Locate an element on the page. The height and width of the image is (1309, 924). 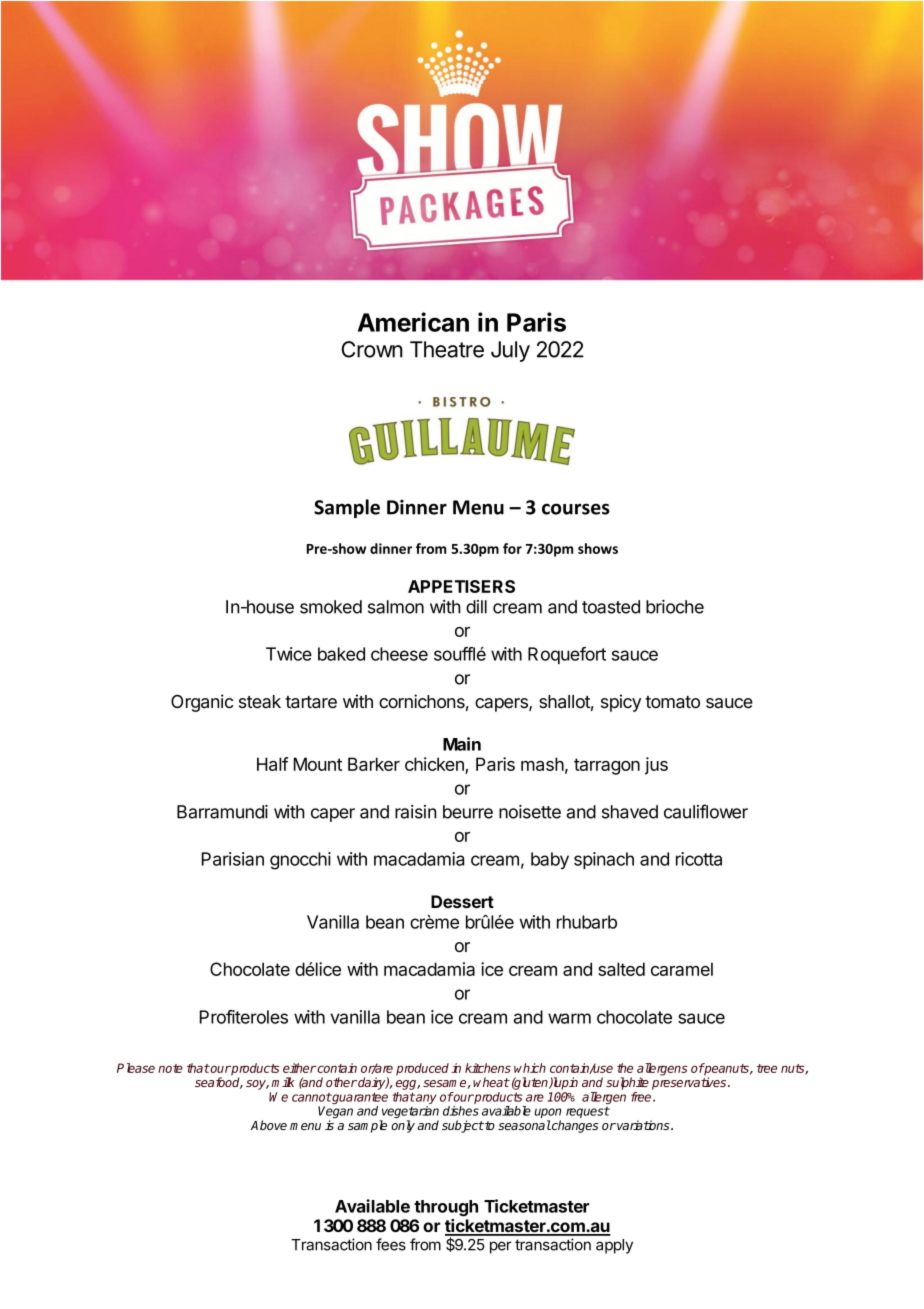
preservatives is located at coordinates (690, 1083).
